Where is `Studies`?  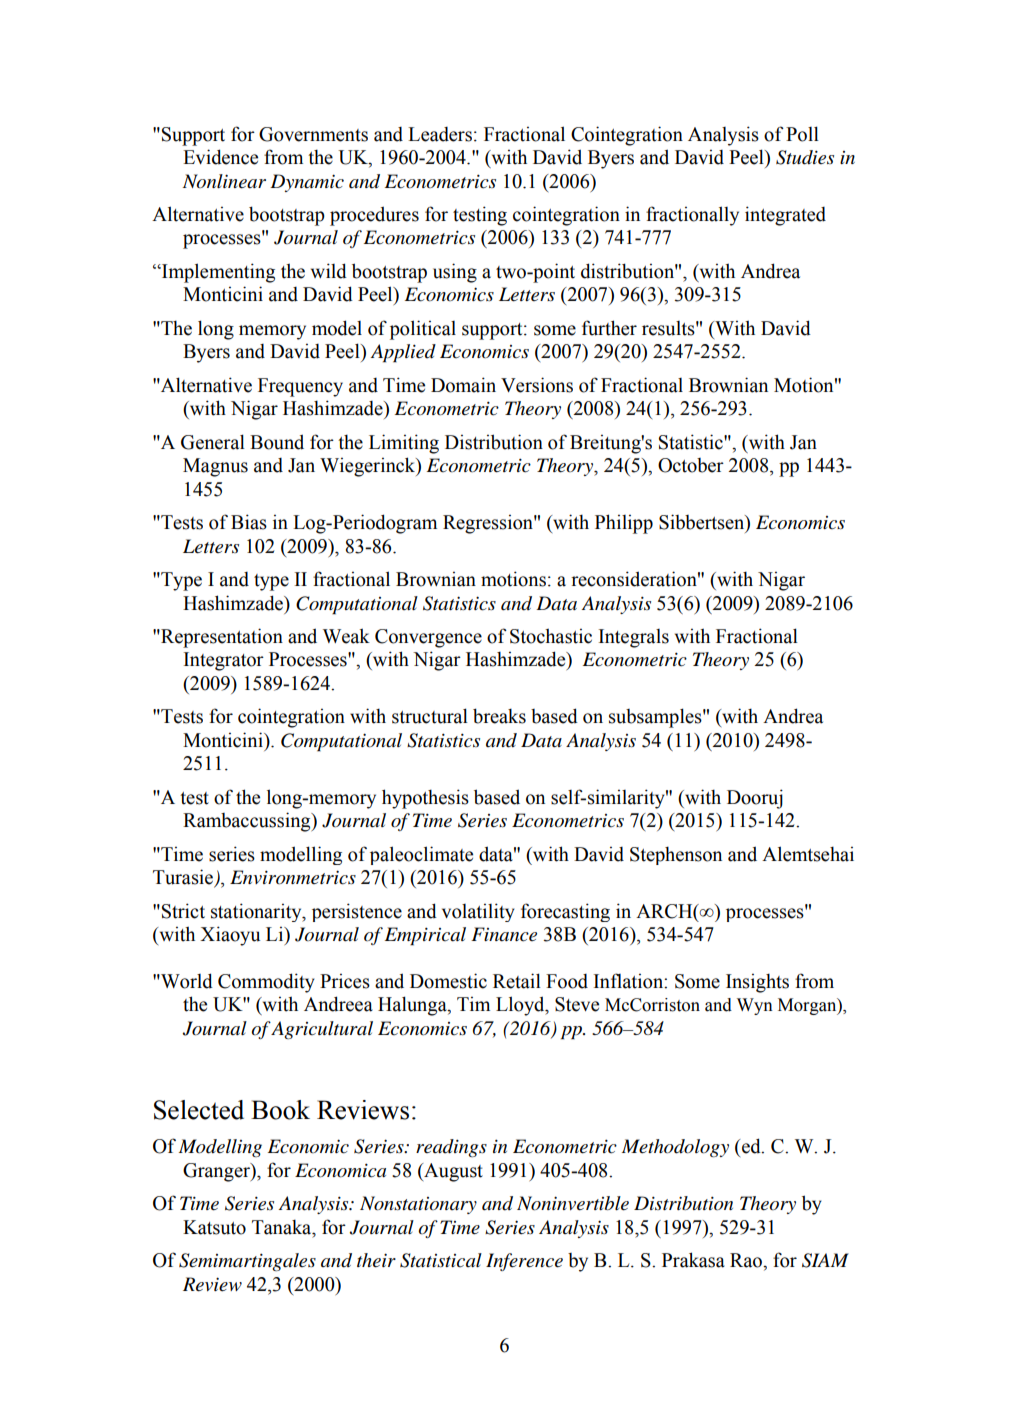 Studies is located at coordinates (805, 157).
